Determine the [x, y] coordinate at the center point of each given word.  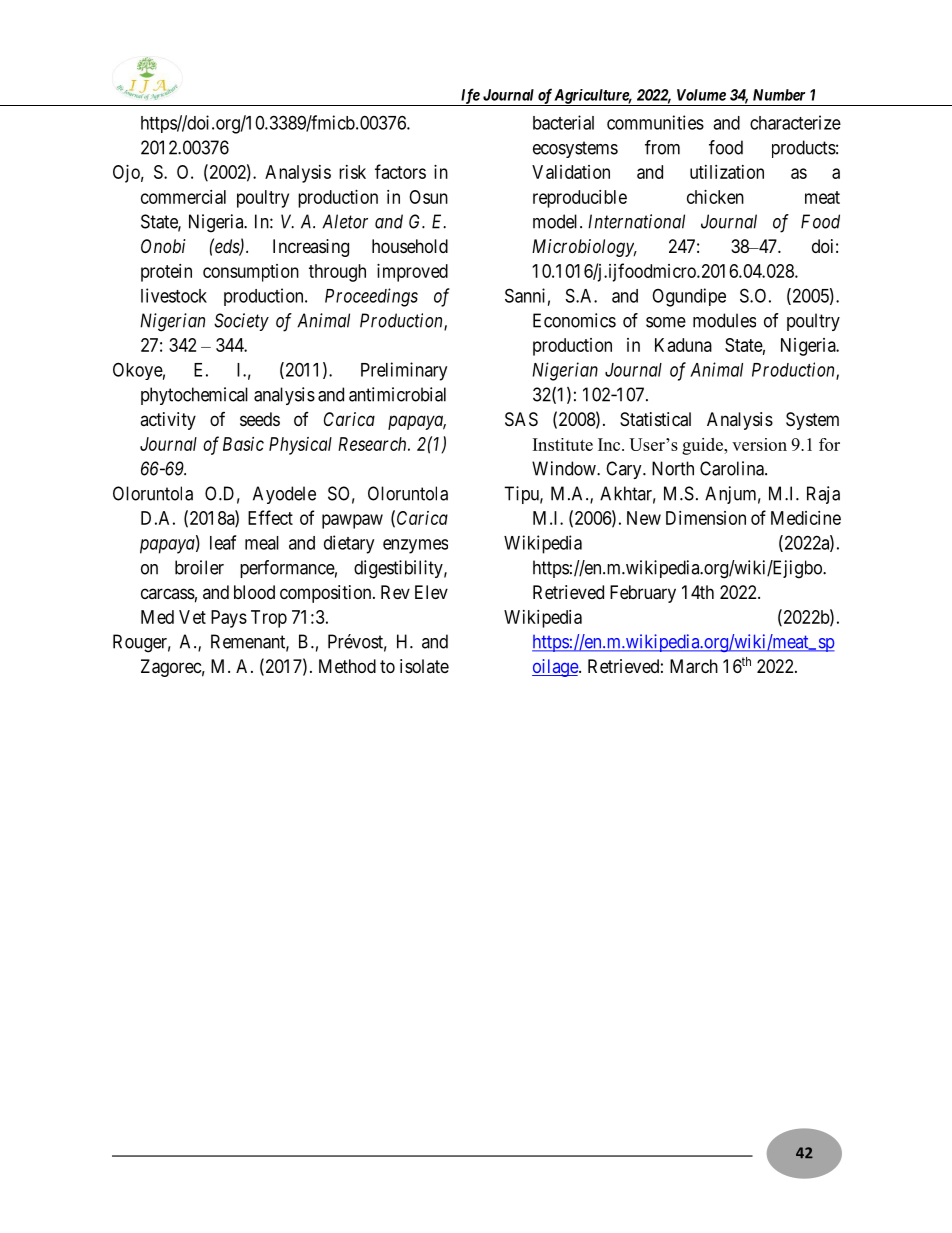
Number [779, 95]
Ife [469, 97]
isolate [424, 666]
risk [352, 172]
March [694, 666]
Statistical [655, 419]
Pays [229, 619]
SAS [521, 419]
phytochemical [194, 396]
